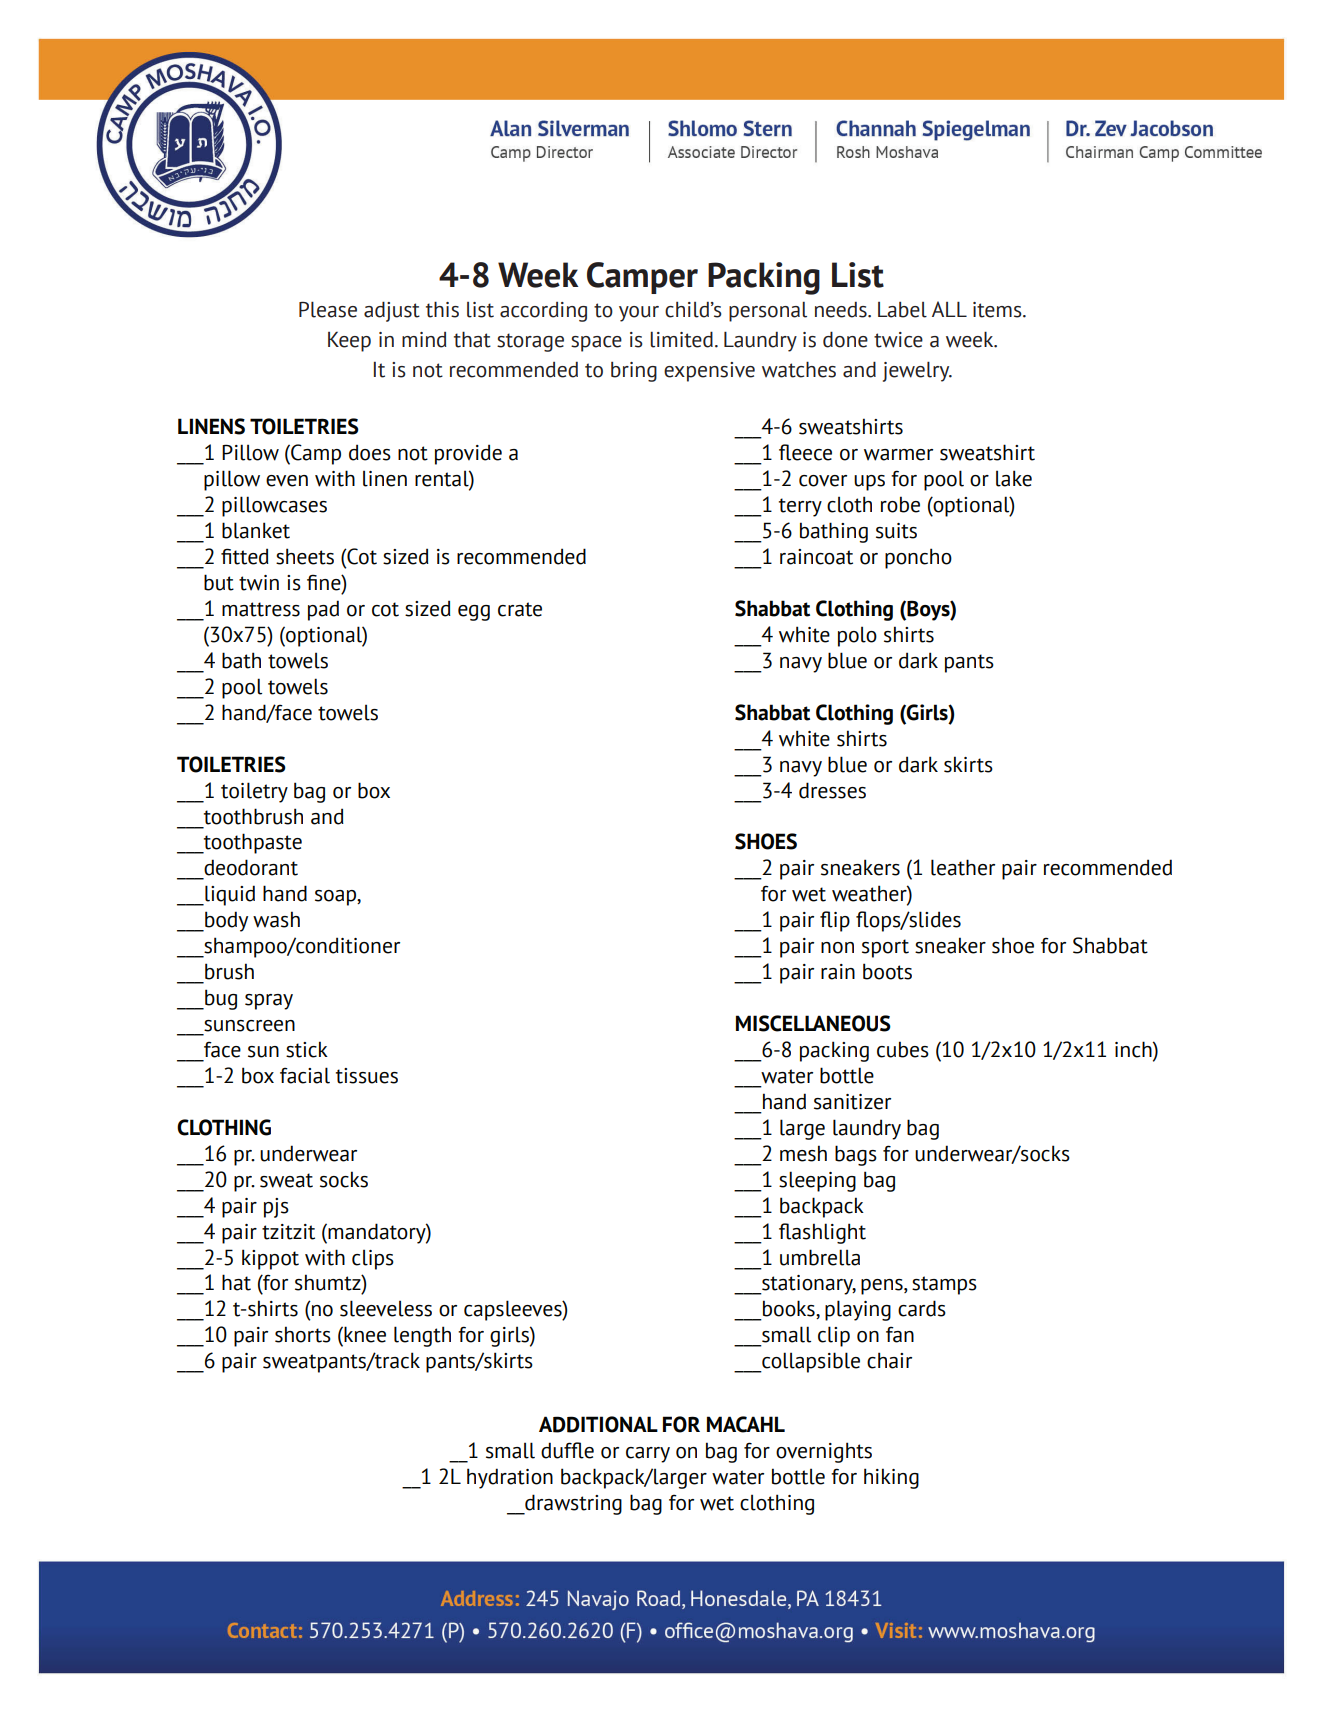  I want to click on hiking, so click(891, 1478).
